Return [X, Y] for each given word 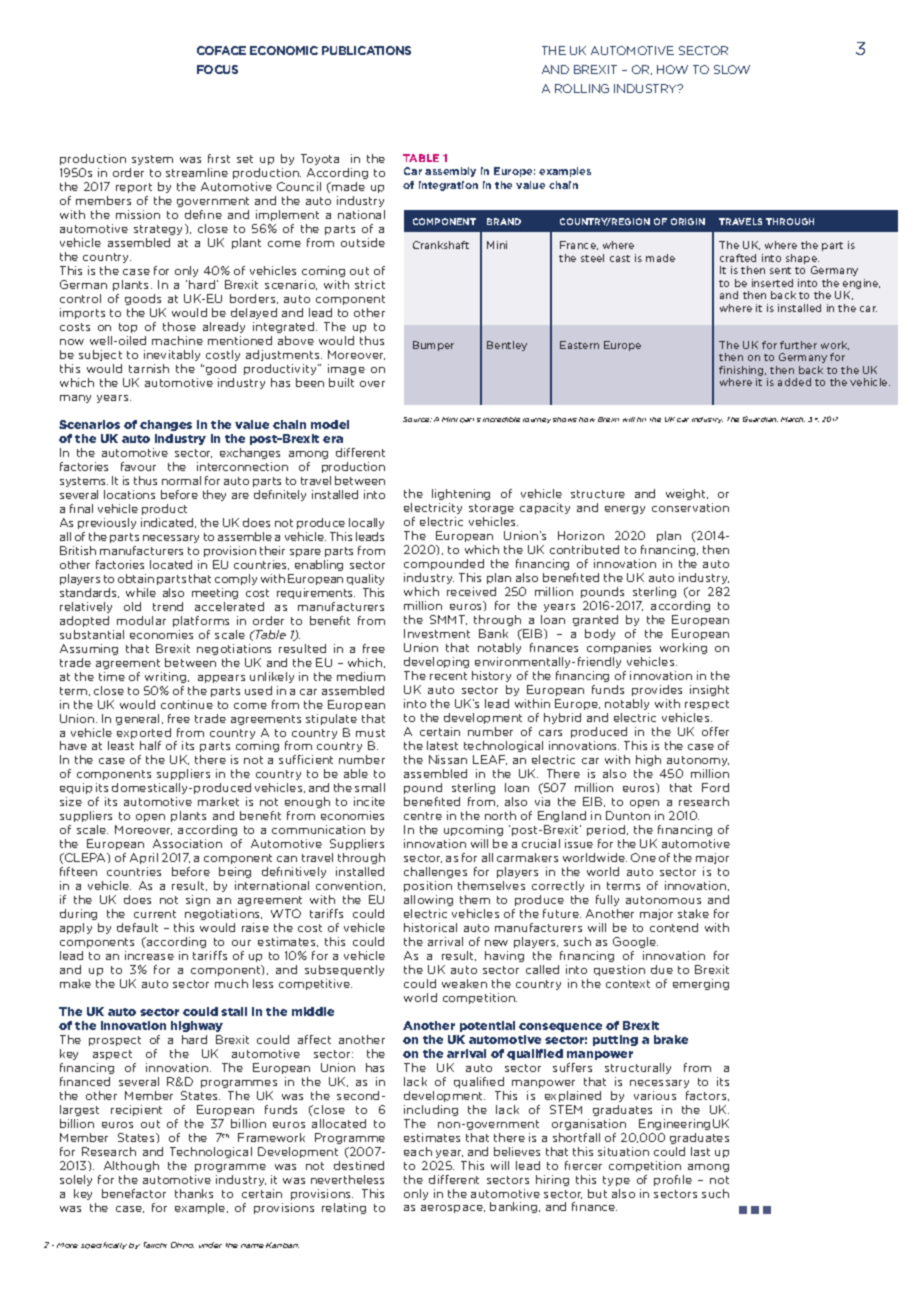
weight [687, 494]
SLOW [732, 69]
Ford [715, 787]
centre [423, 816]
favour [138, 466]
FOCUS [217, 69]
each [418, 1151]
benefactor [134, 1193]
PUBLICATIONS [366, 50]
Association [187, 843]
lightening [461, 494]
